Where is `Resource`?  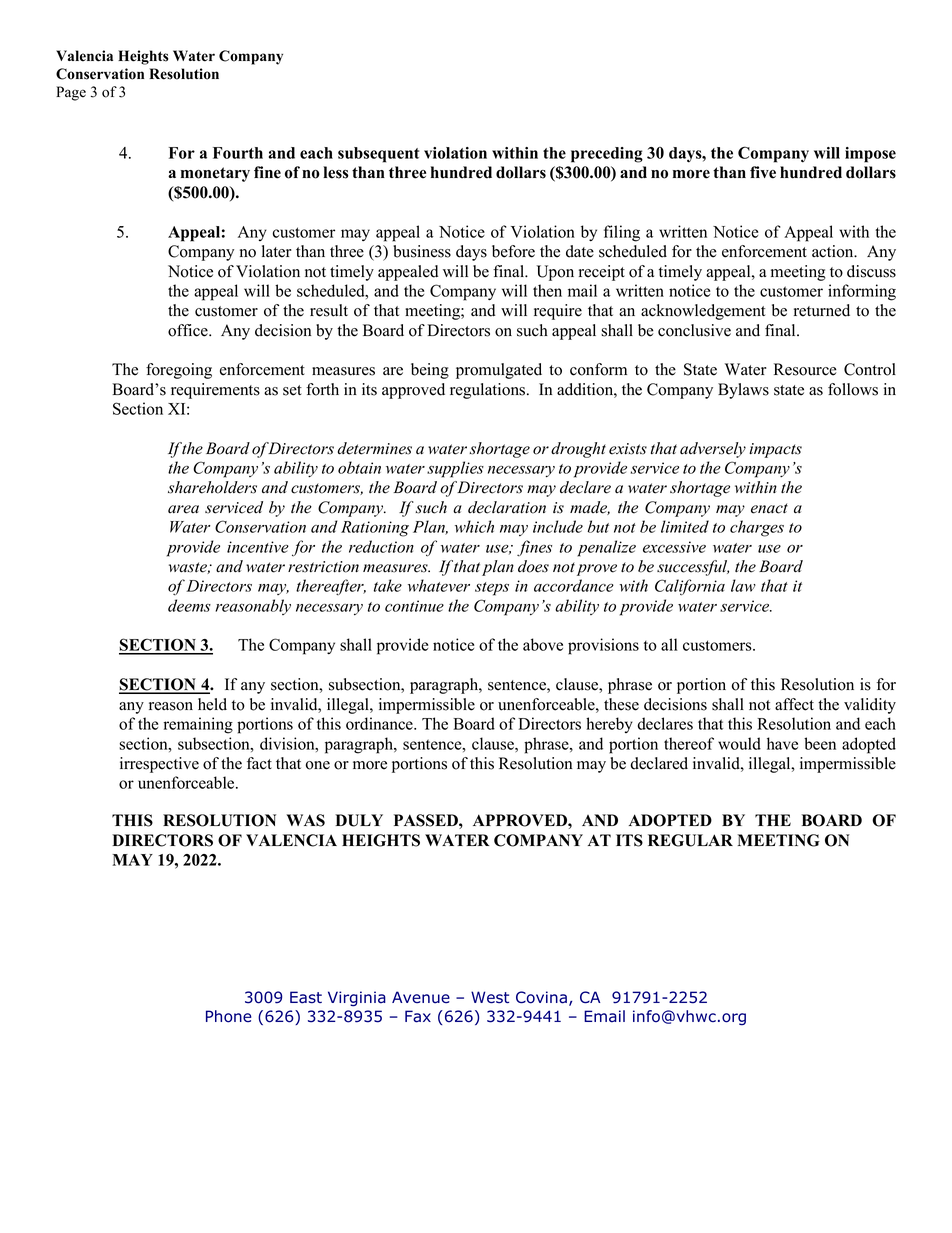 Resource is located at coordinates (805, 369).
